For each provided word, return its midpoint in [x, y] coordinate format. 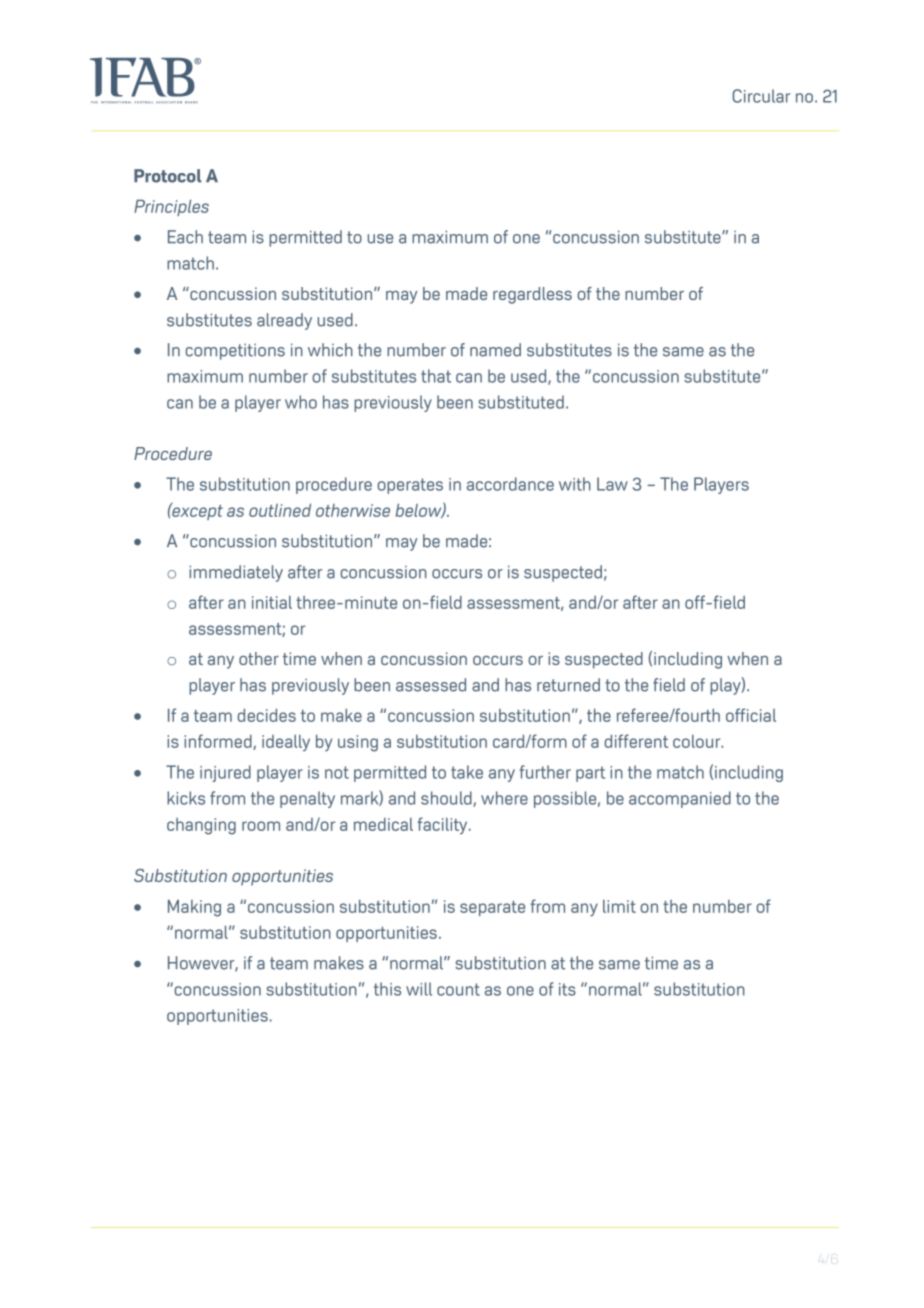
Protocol [167, 176]
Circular [761, 96]
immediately [236, 573]
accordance [510, 484]
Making [194, 908]
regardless [532, 295]
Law [612, 484]
